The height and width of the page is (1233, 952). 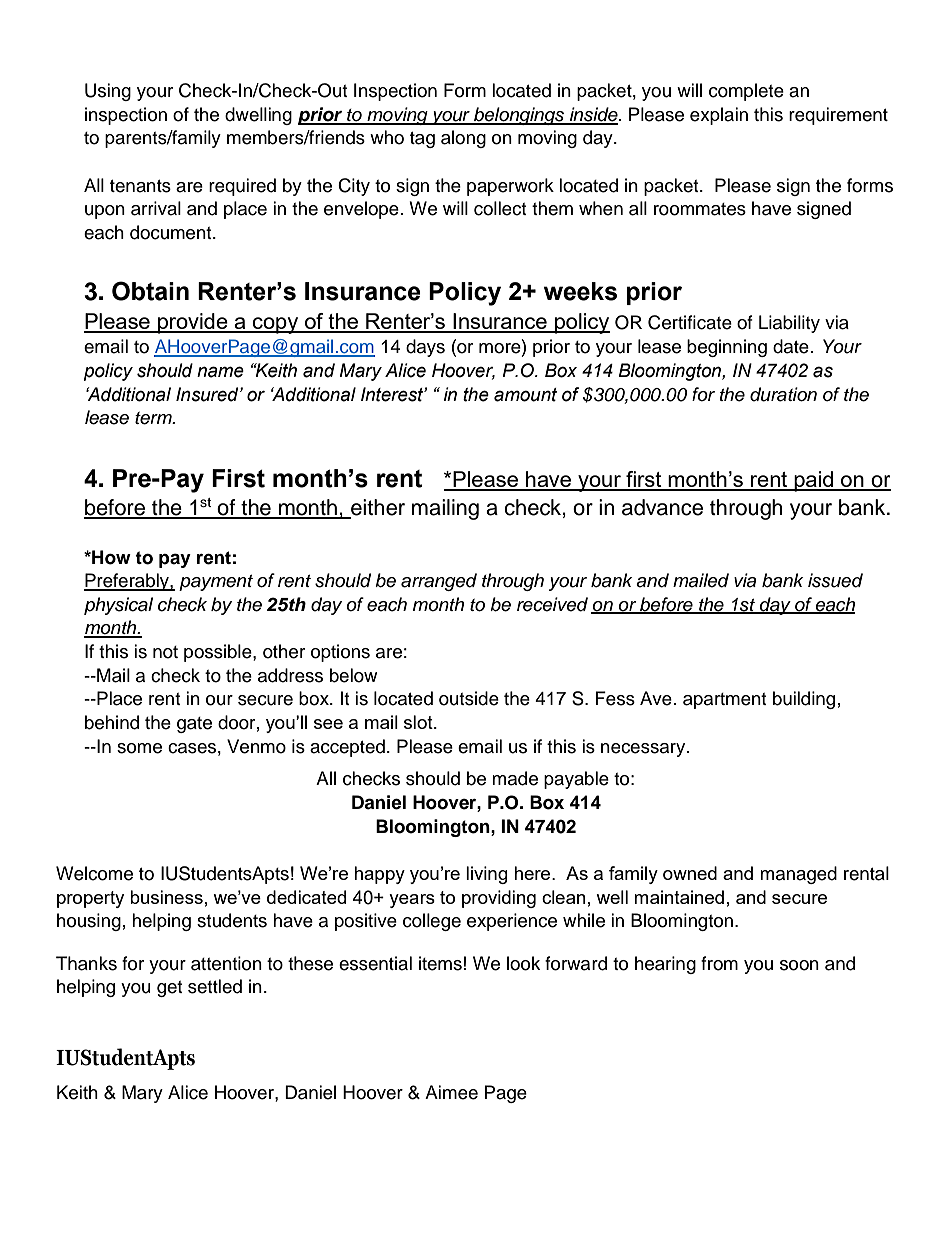 What do you see at coordinates (154, 418) in the page?
I see `term` at bounding box center [154, 418].
